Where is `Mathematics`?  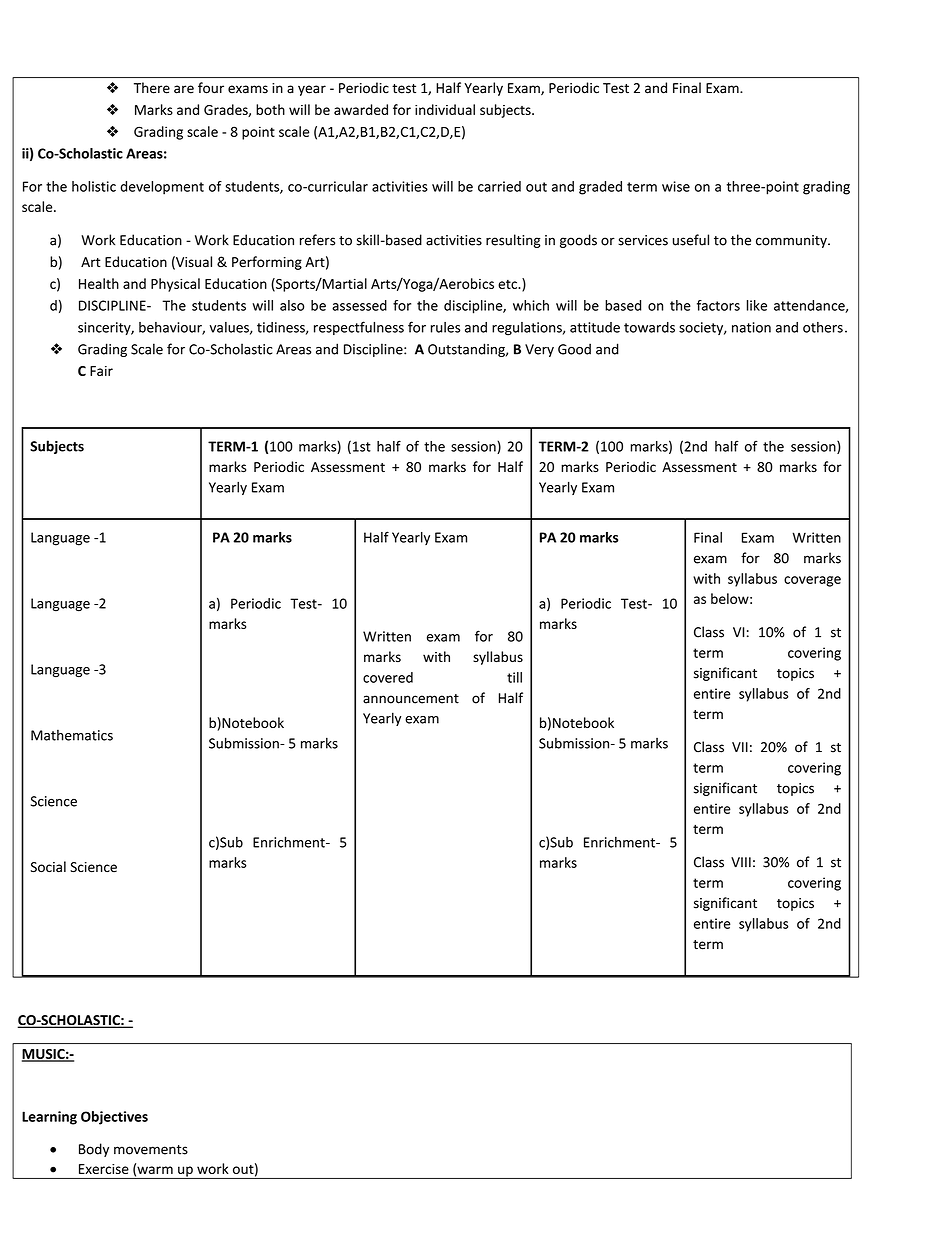
Mathematics is located at coordinates (72, 735).
